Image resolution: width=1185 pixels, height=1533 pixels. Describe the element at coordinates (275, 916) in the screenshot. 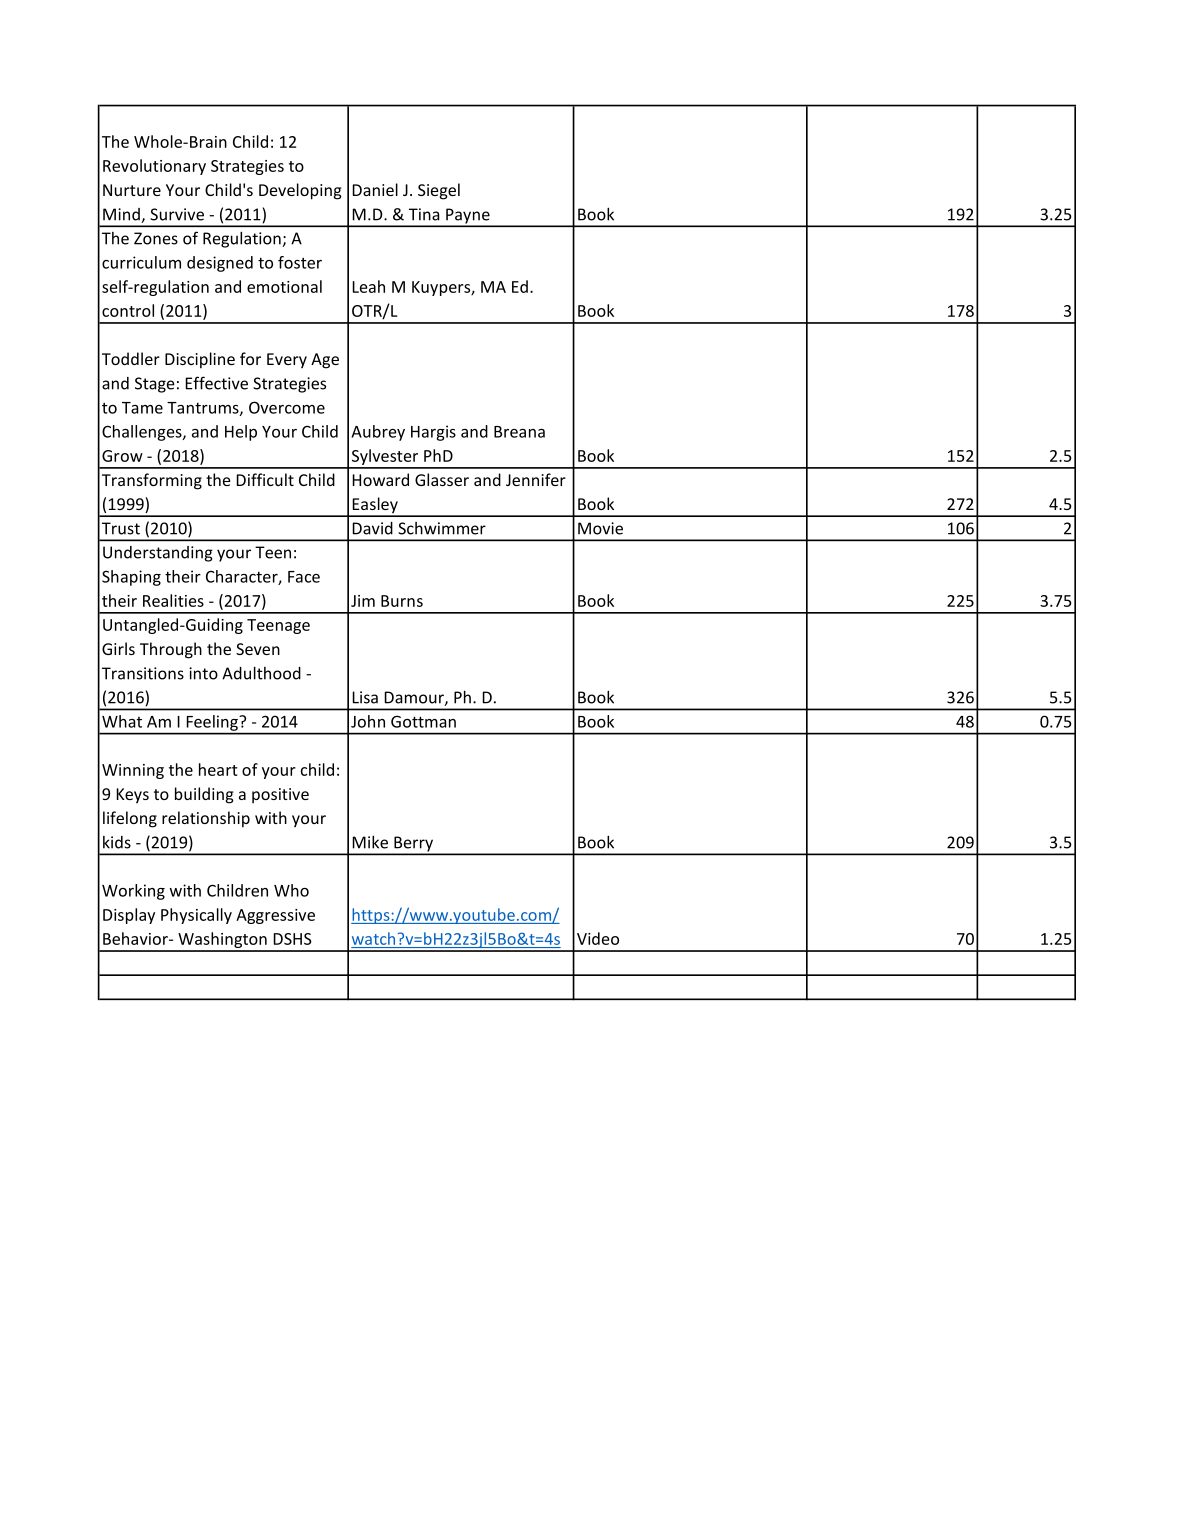

I see `Aggressive` at that location.
